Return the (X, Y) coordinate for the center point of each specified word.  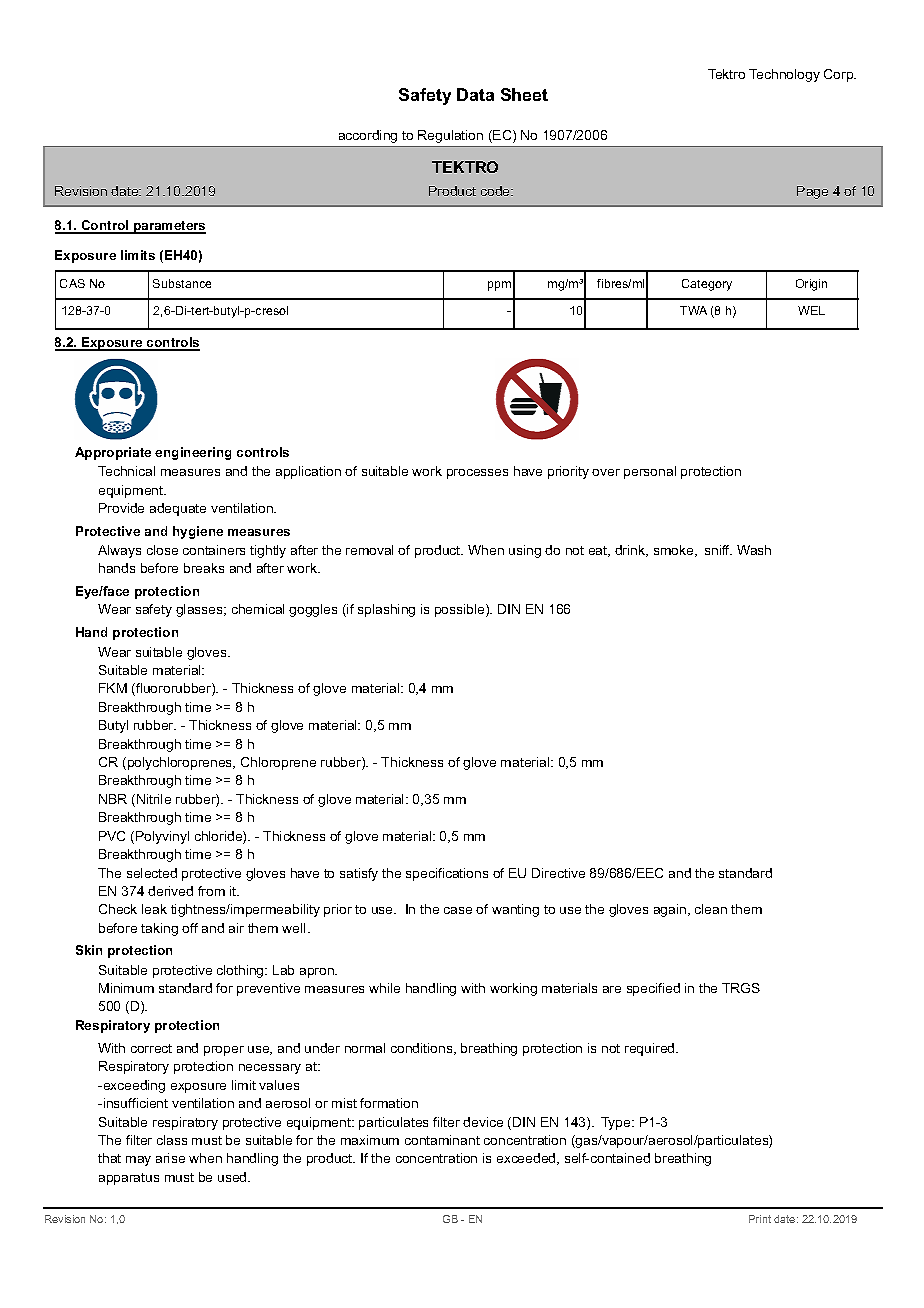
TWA (693, 310)
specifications (447, 874)
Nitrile (154, 799)
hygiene (198, 532)
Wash (754, 550)
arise (170, 1158)
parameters (169, 227)
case (458, 910)
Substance (182, 283)
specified (653, 989)
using (525, 551)
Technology (784, 75)
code (496, 191)
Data (475, 94)
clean (711, 909)
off (190, 928)
